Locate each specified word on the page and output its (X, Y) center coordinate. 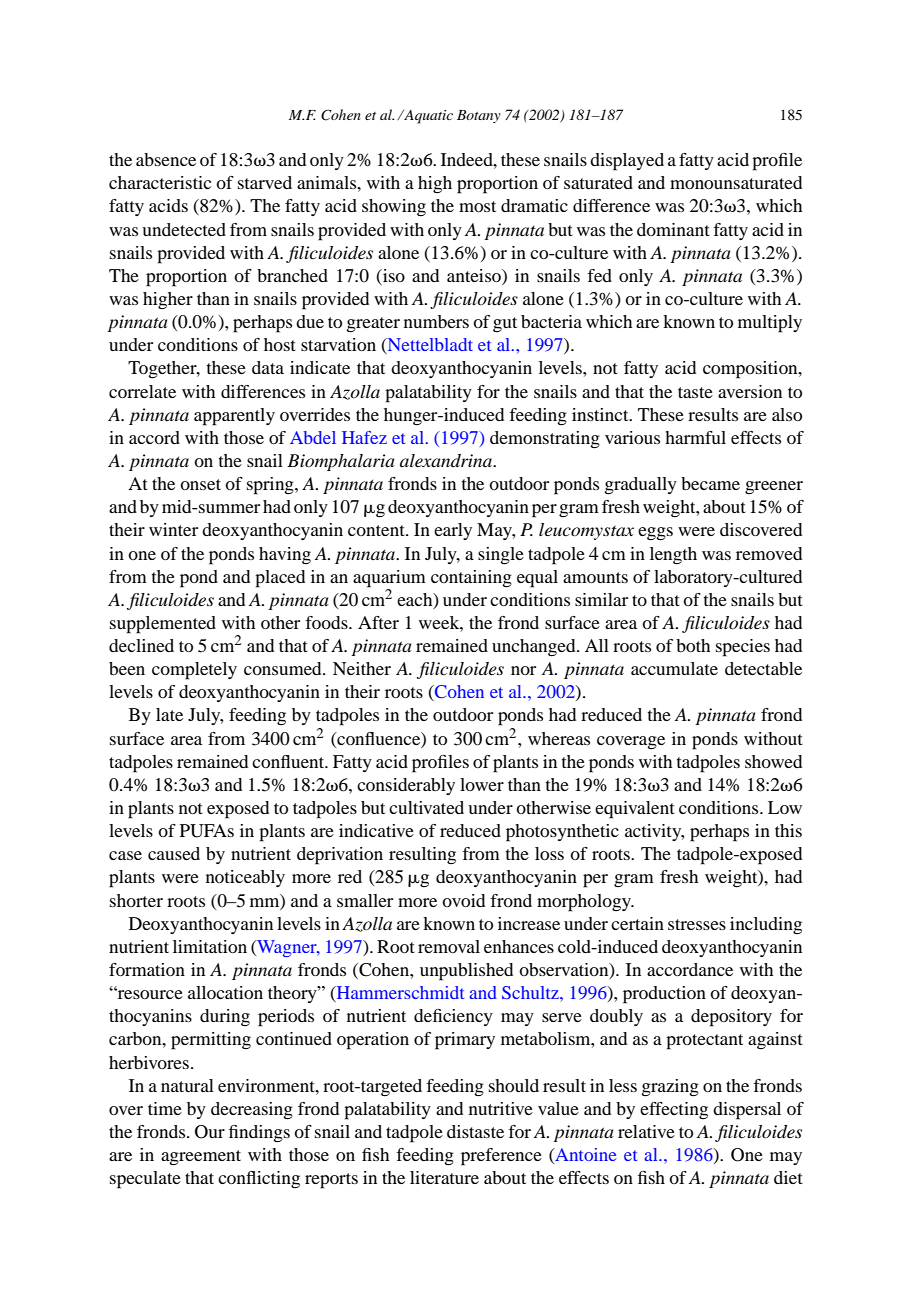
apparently (234, 417)
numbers (436, 321)
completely (194, 671)
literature (444, 1177)
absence (166, 159)
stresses (697, 924)
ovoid (463, 900)
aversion (750, 391)
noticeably (245, 878)
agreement (201, 1158)
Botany (479, 116)
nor (523, 670)
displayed (627, 162)
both (693, 645)
